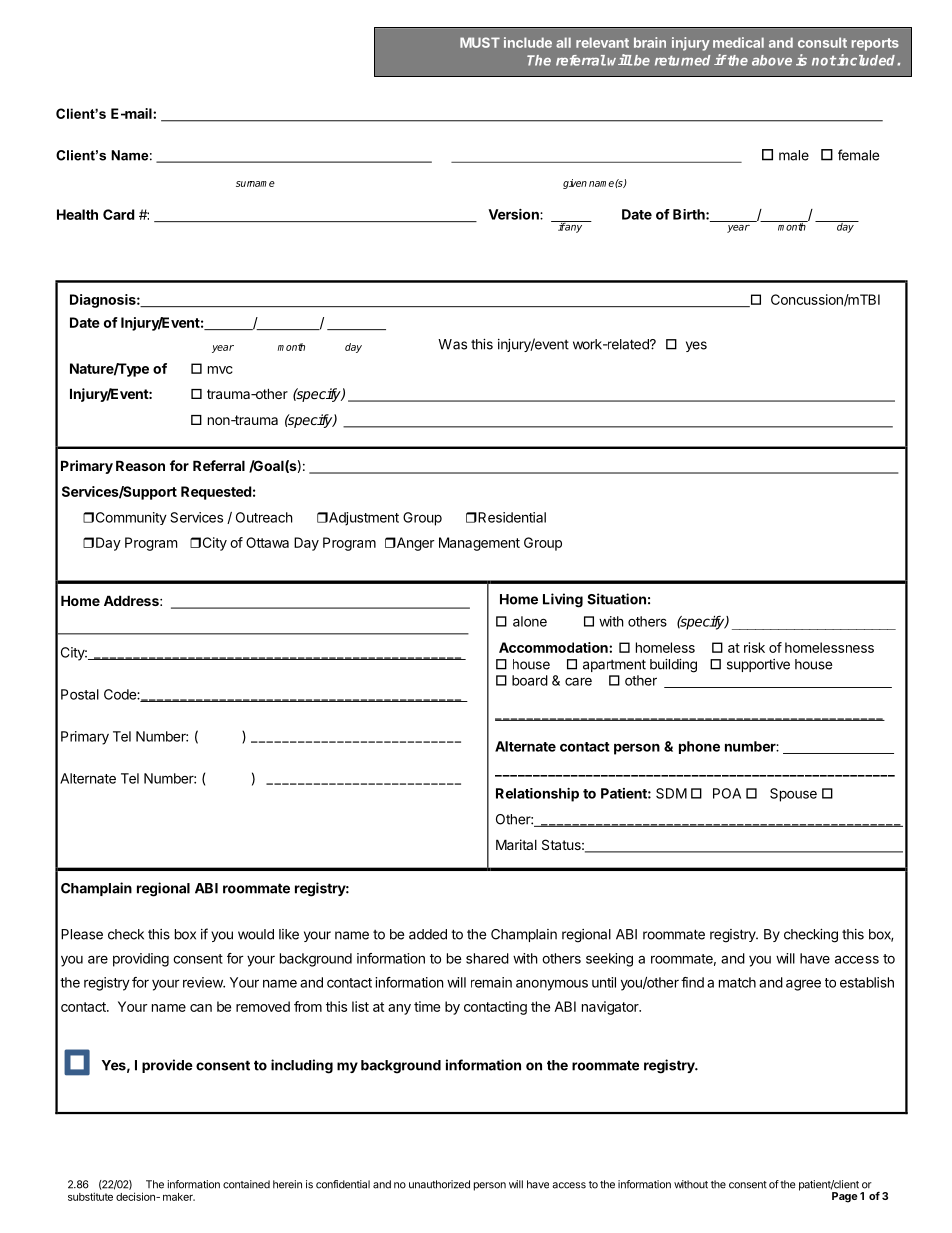 This screenshot has width=952, height=1233. Describe the element at coordinates (727, 793) in the screenshot. I see `POA` at that location.
